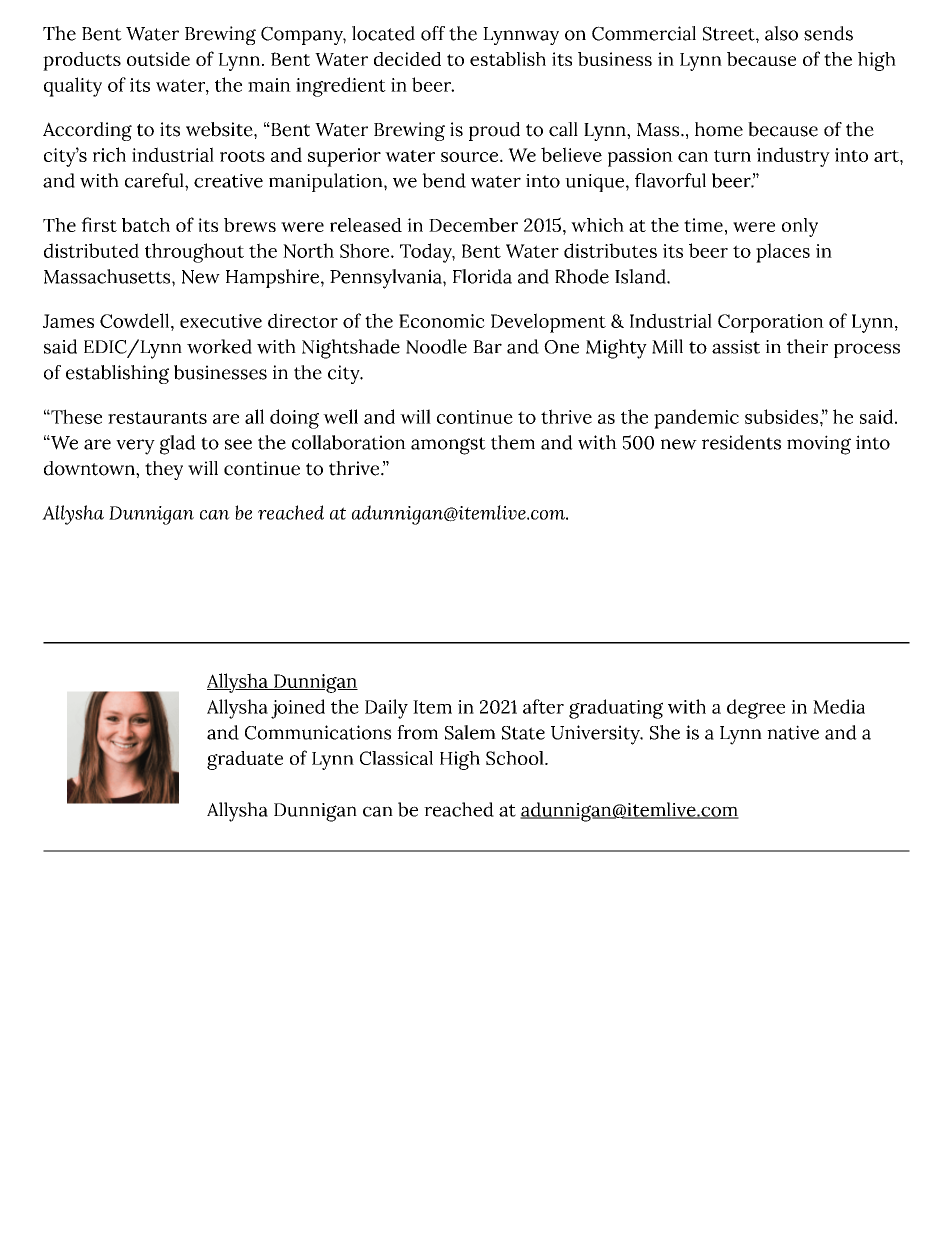 This screenshot has height=1233, width=952. What do you see at coordinates (781, 33) in the screenshot?
I see `also` at bounding box center [781, 33].
